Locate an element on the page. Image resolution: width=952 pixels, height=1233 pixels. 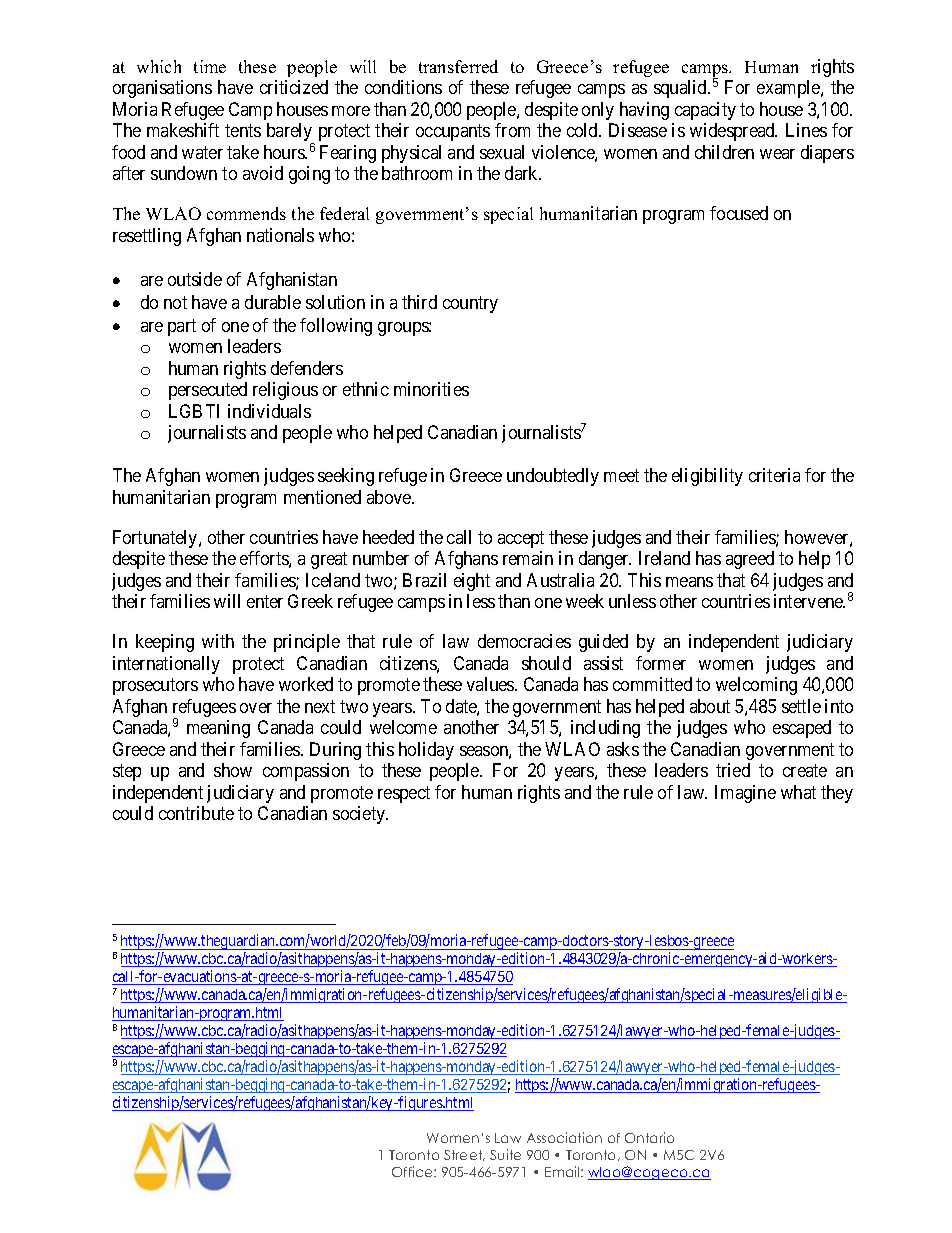
Imagine is located at coordinates (745, 794).
